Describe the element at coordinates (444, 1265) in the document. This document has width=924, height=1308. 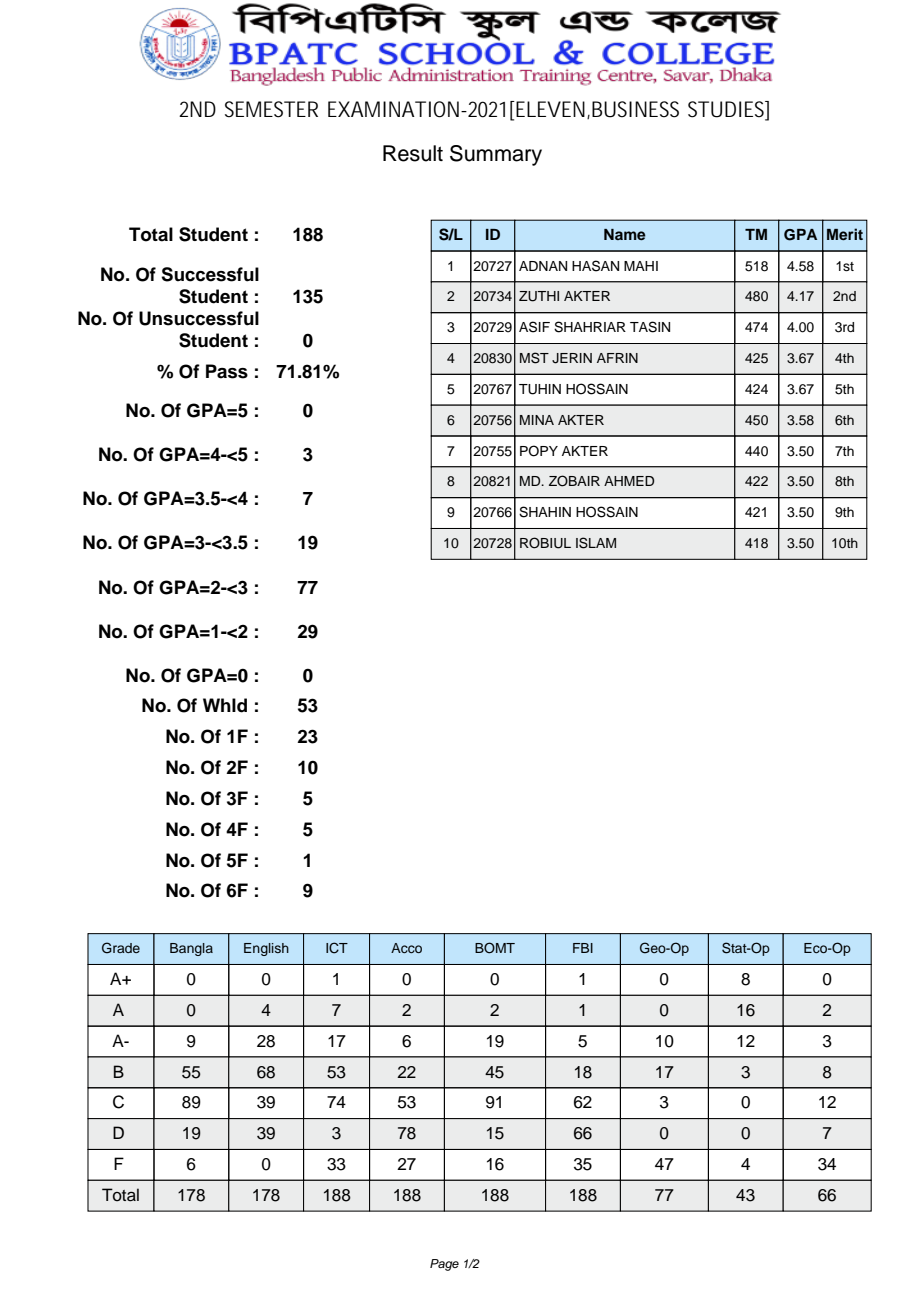
I see `Page` at that location.
